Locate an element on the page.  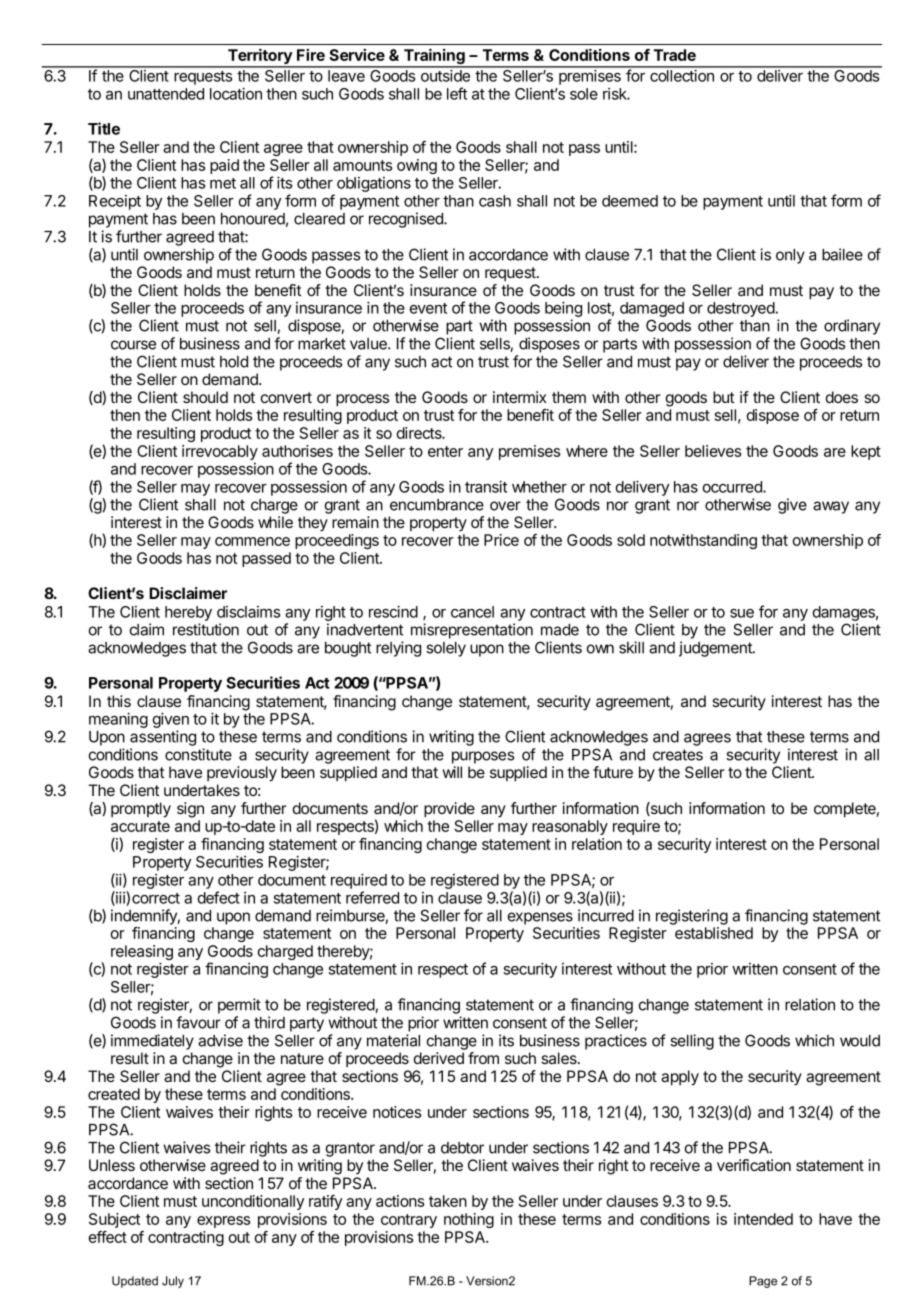
express is located at coordinates (224, 1222).
